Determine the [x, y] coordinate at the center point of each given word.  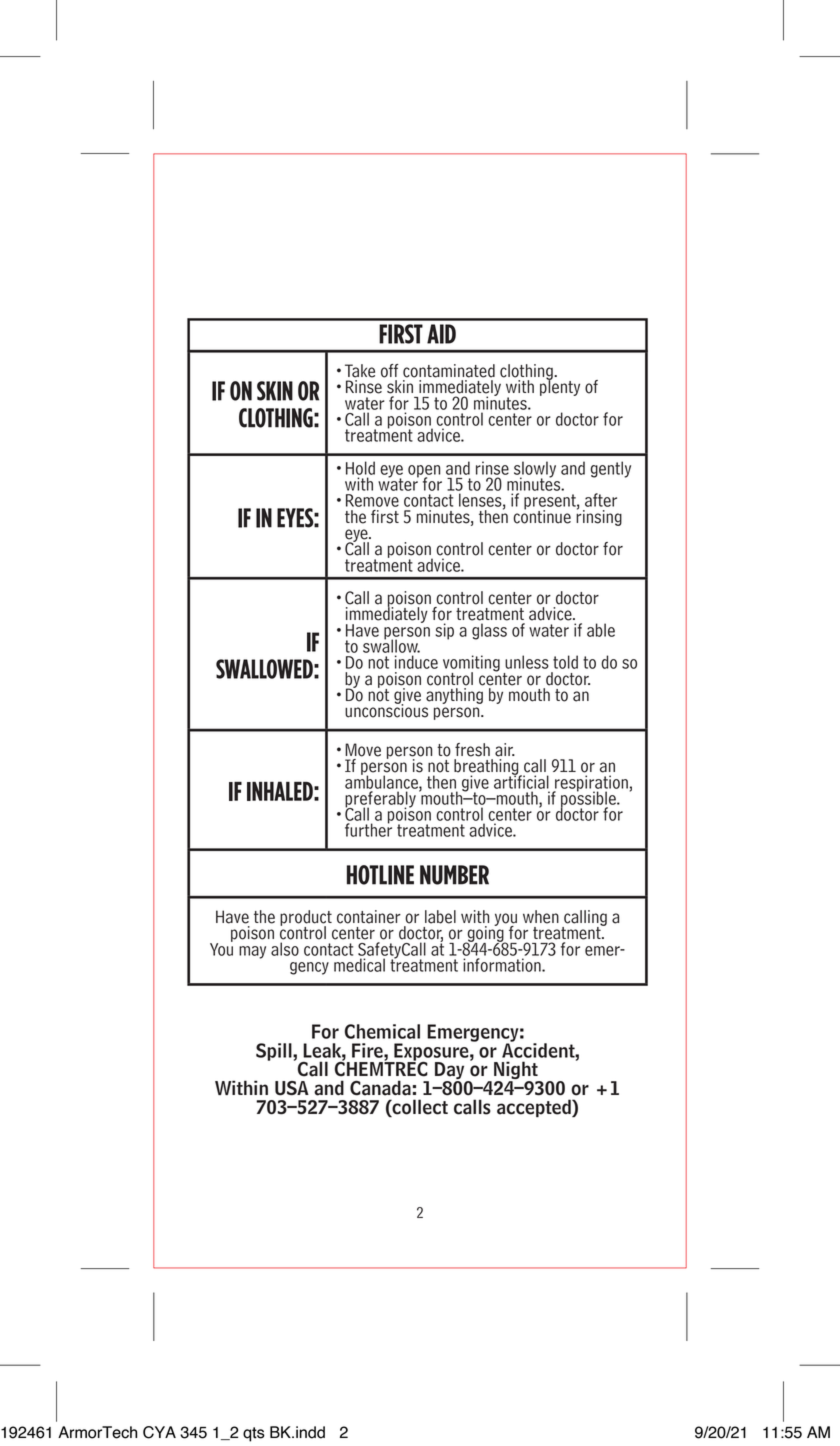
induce [416, 662]
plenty [560, 387]
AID [441, 334]
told [565, 662]
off [390, 371]
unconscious [386, 710]
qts [254, 1434]
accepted [535, 1108]
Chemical [382, 1031]
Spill [275, 1052]
